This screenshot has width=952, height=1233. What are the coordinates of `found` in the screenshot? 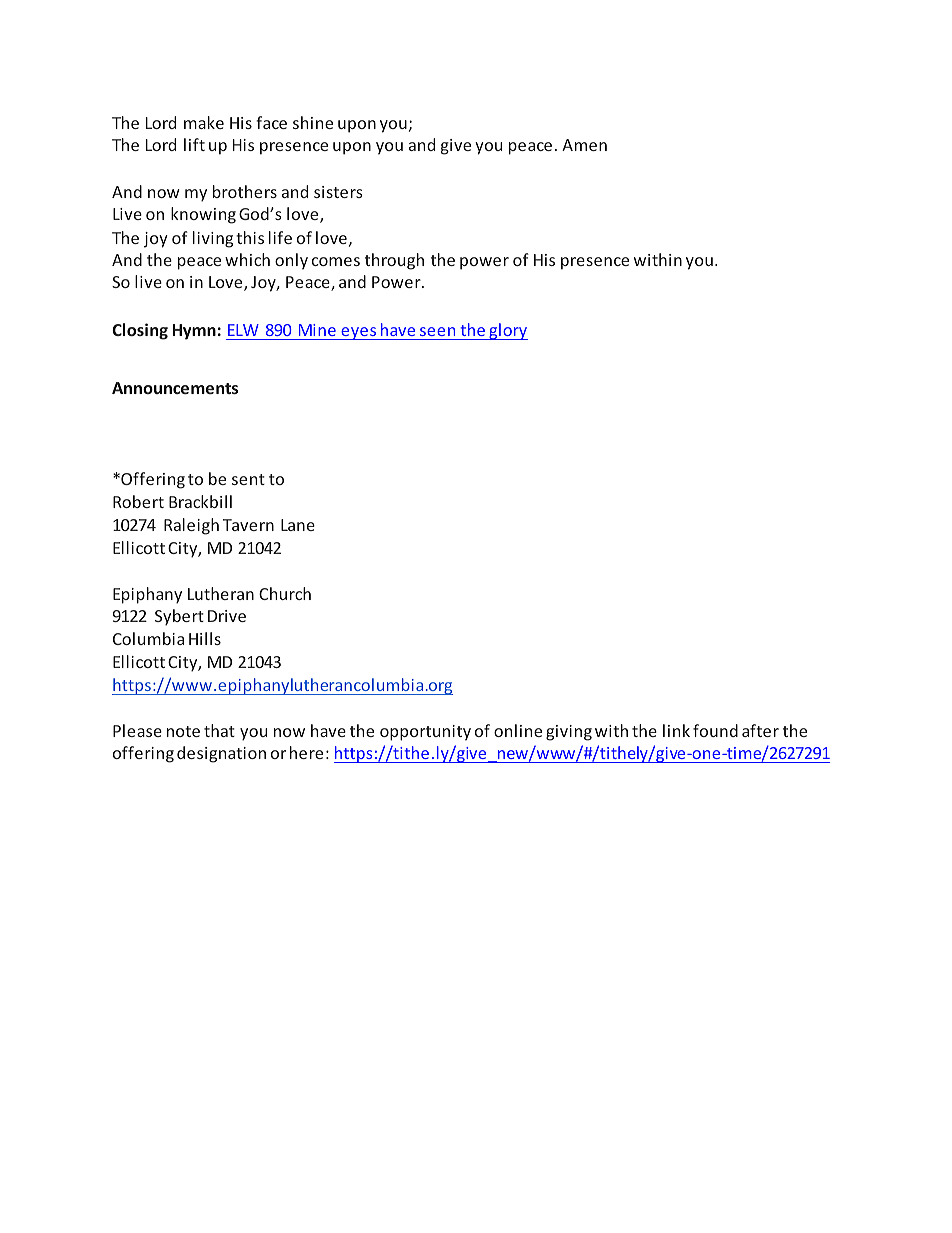 It's located at (715, 730).
